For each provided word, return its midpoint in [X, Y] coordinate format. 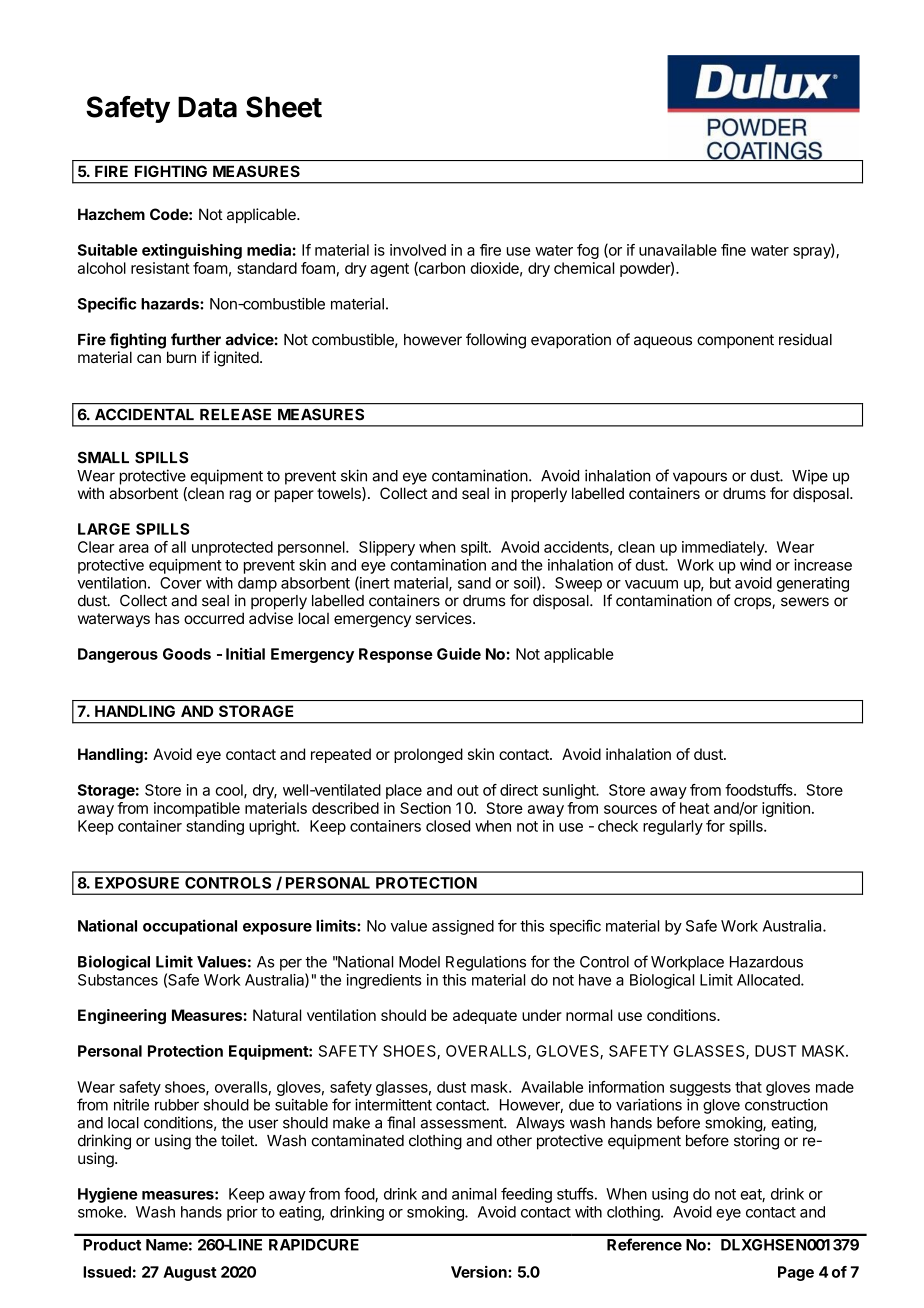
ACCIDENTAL [144, 414]
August [190, 1273]
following [496, 341]
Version [480, 1272]
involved [418, 250]
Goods [187, 654]
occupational [190, 927]
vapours [700, 478]
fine [733, 250]
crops [753, 603]
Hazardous [766, 962]
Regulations [486, 963]
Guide [459, 653]
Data [207, 107]
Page [796, 1273]
